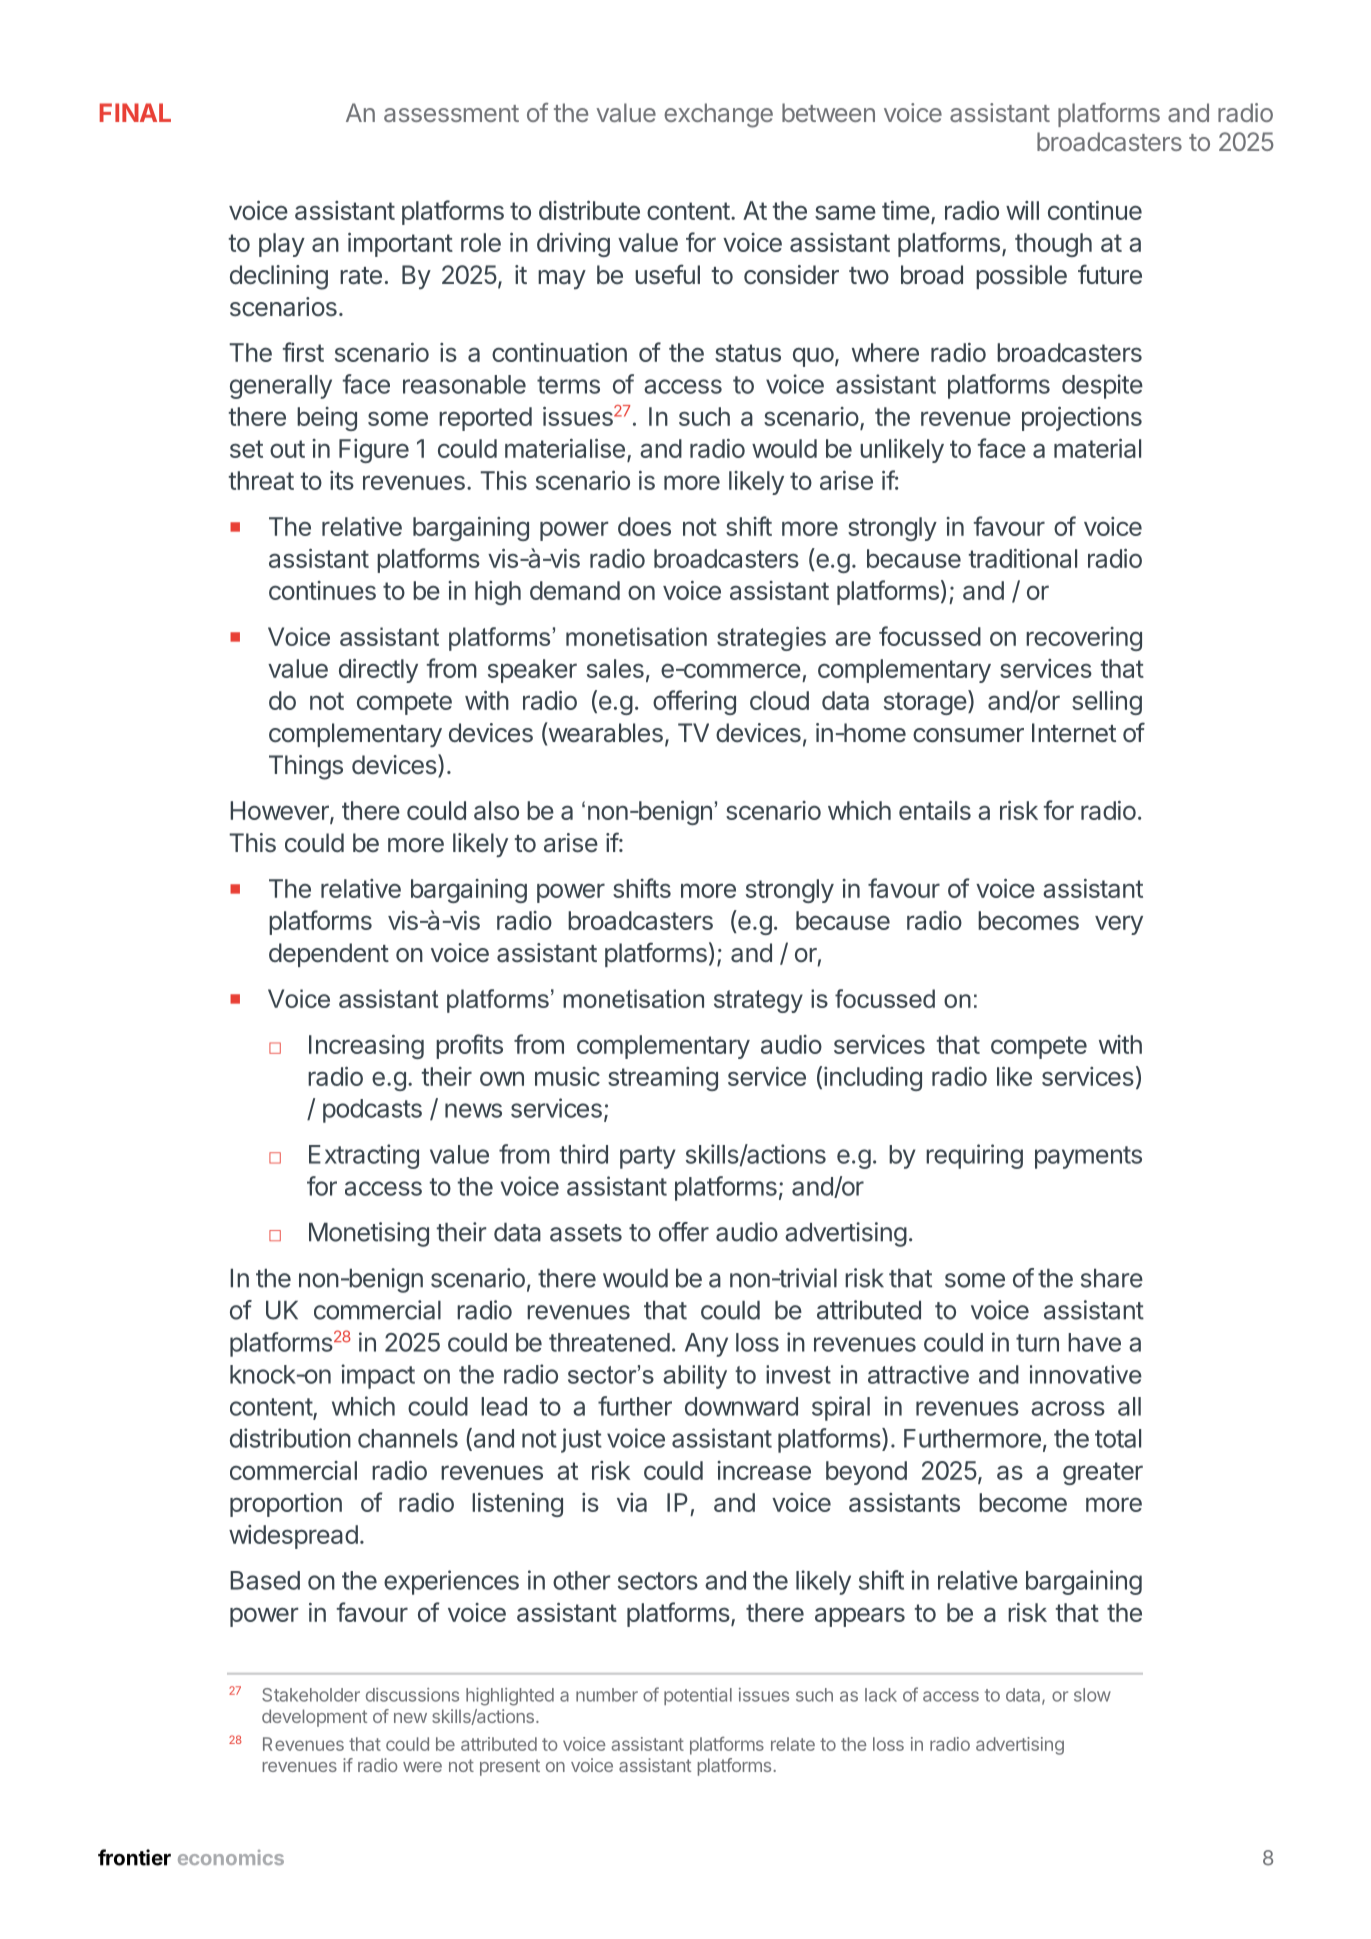  What do you see at coordinates (510, 1767) in the screenshot?
I see `present` at bounding box center [510, 1767].
